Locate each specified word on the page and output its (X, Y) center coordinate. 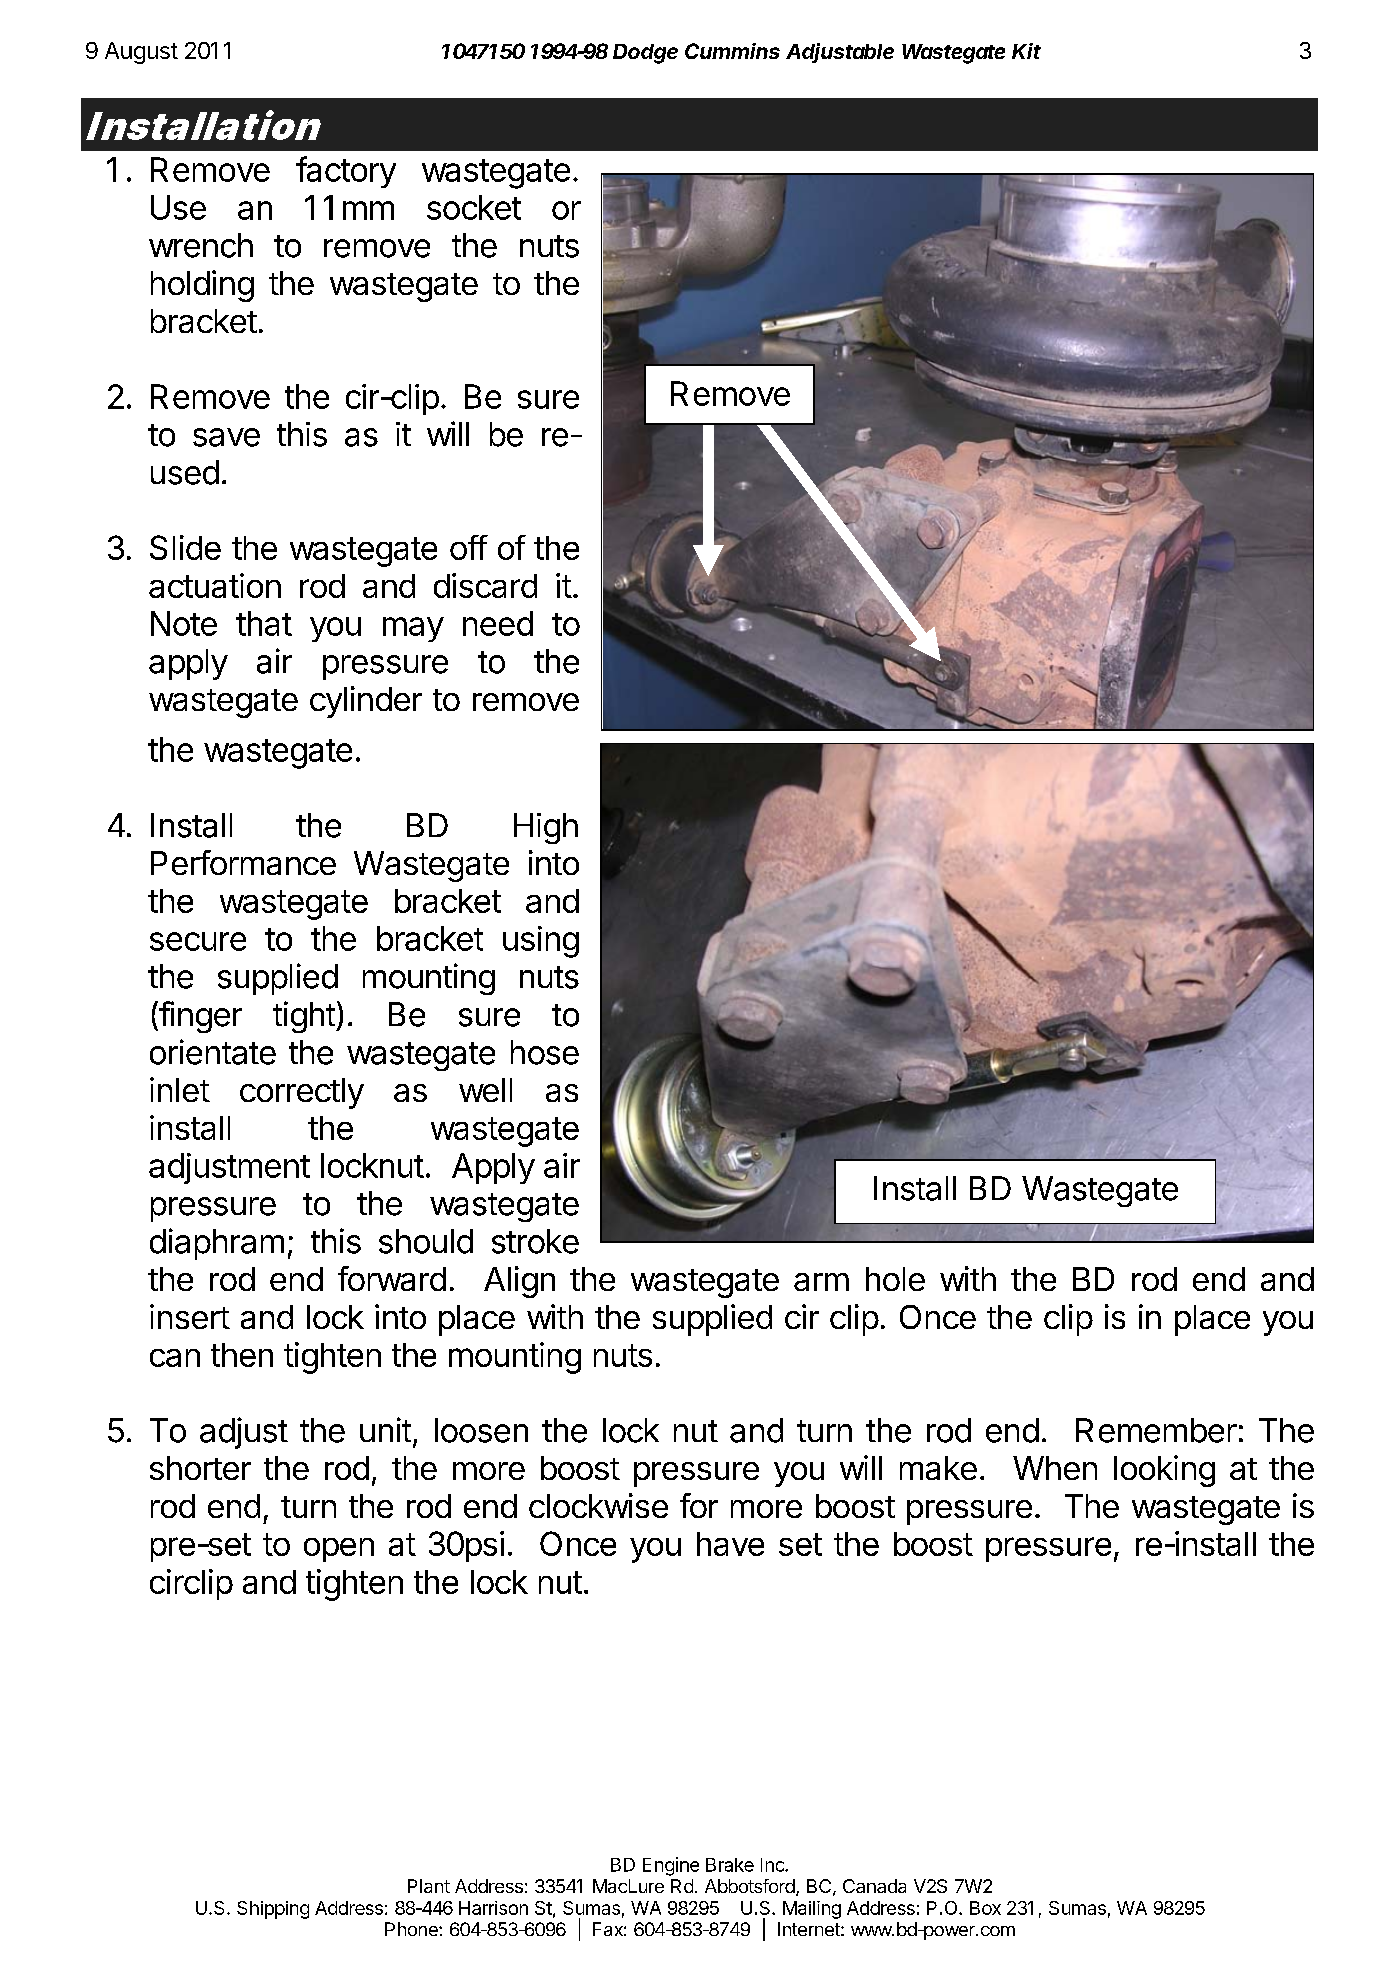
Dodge (645, 54)
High (546, 828)
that (264, 623)
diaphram (217, 1244)
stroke (535, 1241)
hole (895, 1279)
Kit (1026, 51)
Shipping (273, 1910)
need (498, 623)
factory (346, 172)
